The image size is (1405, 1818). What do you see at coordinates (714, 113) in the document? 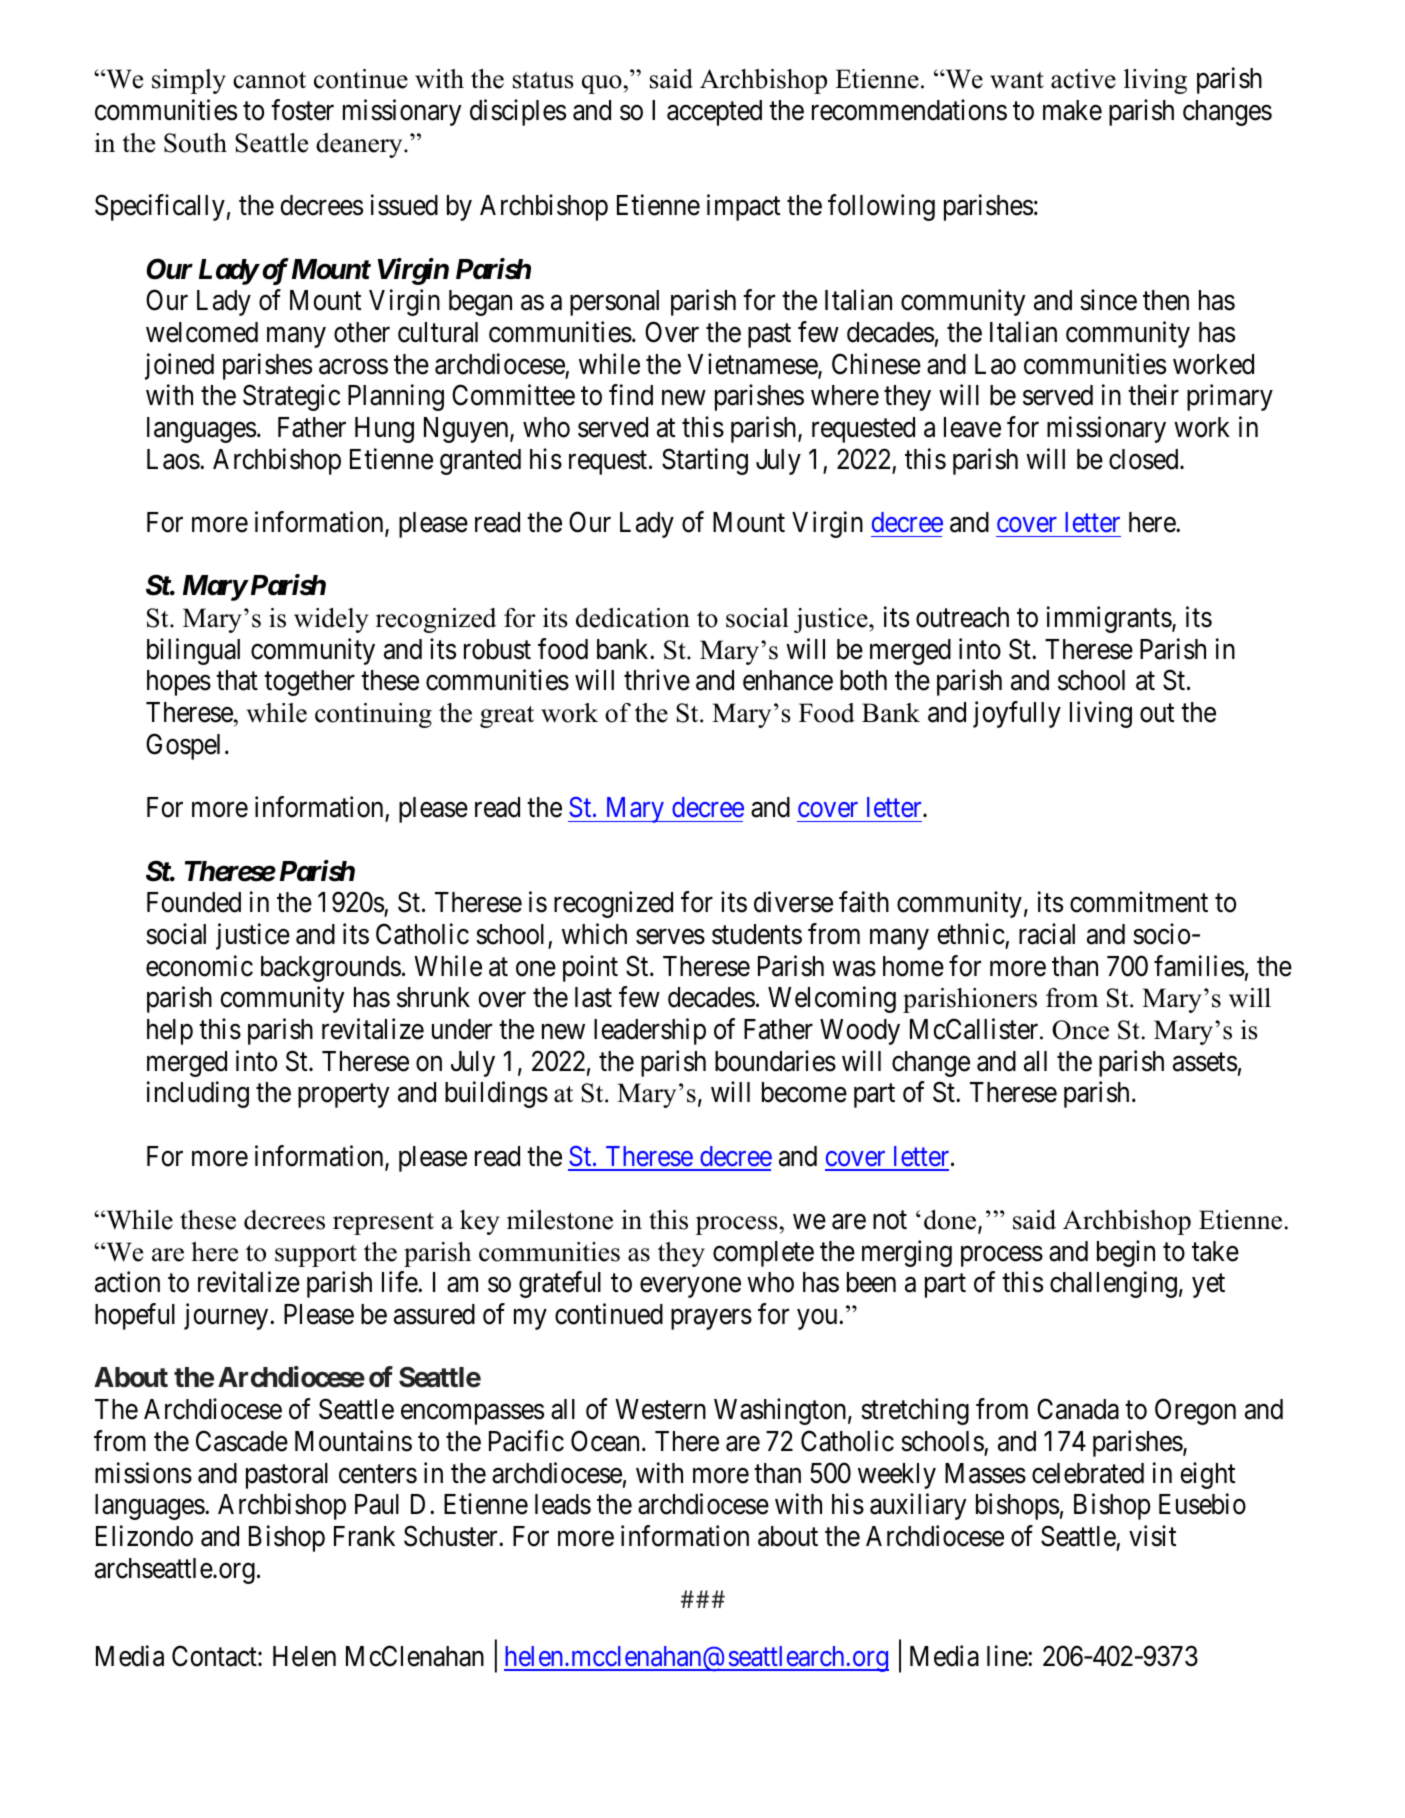
I see `accepted` at bounding box center [714, 113].
